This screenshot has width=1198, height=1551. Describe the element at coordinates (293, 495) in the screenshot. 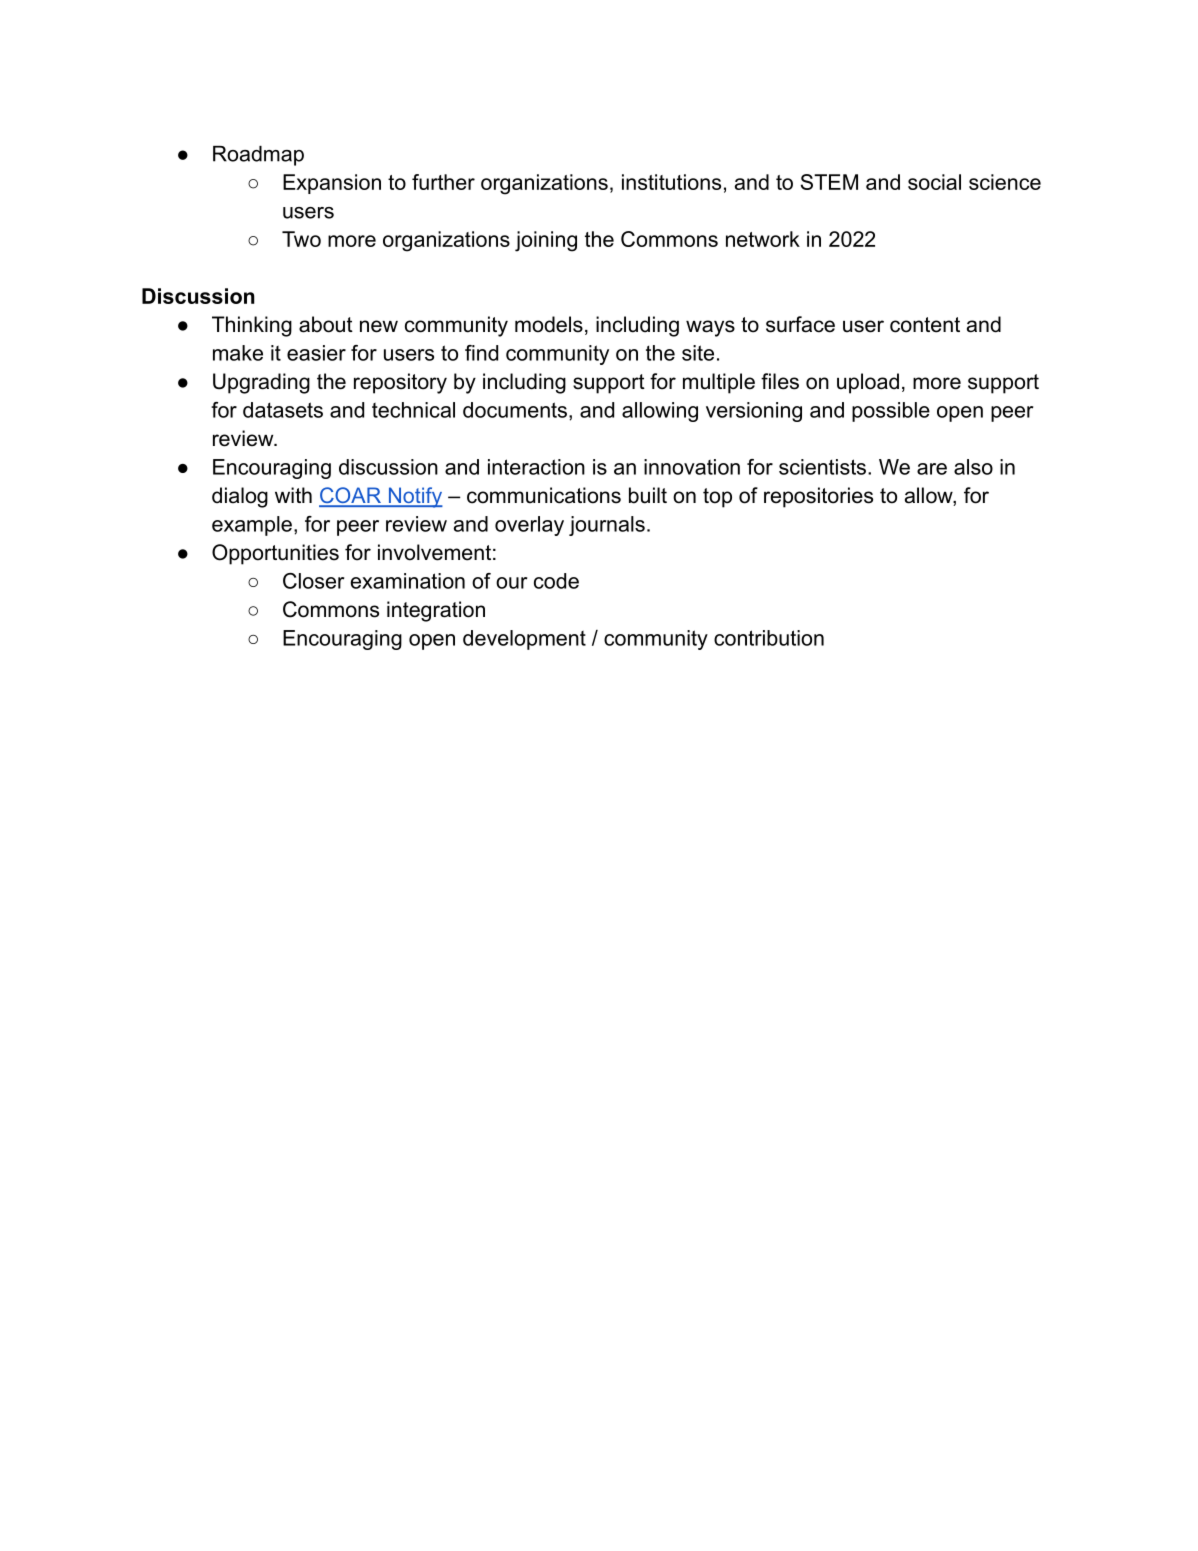

I see `with` at that location.
